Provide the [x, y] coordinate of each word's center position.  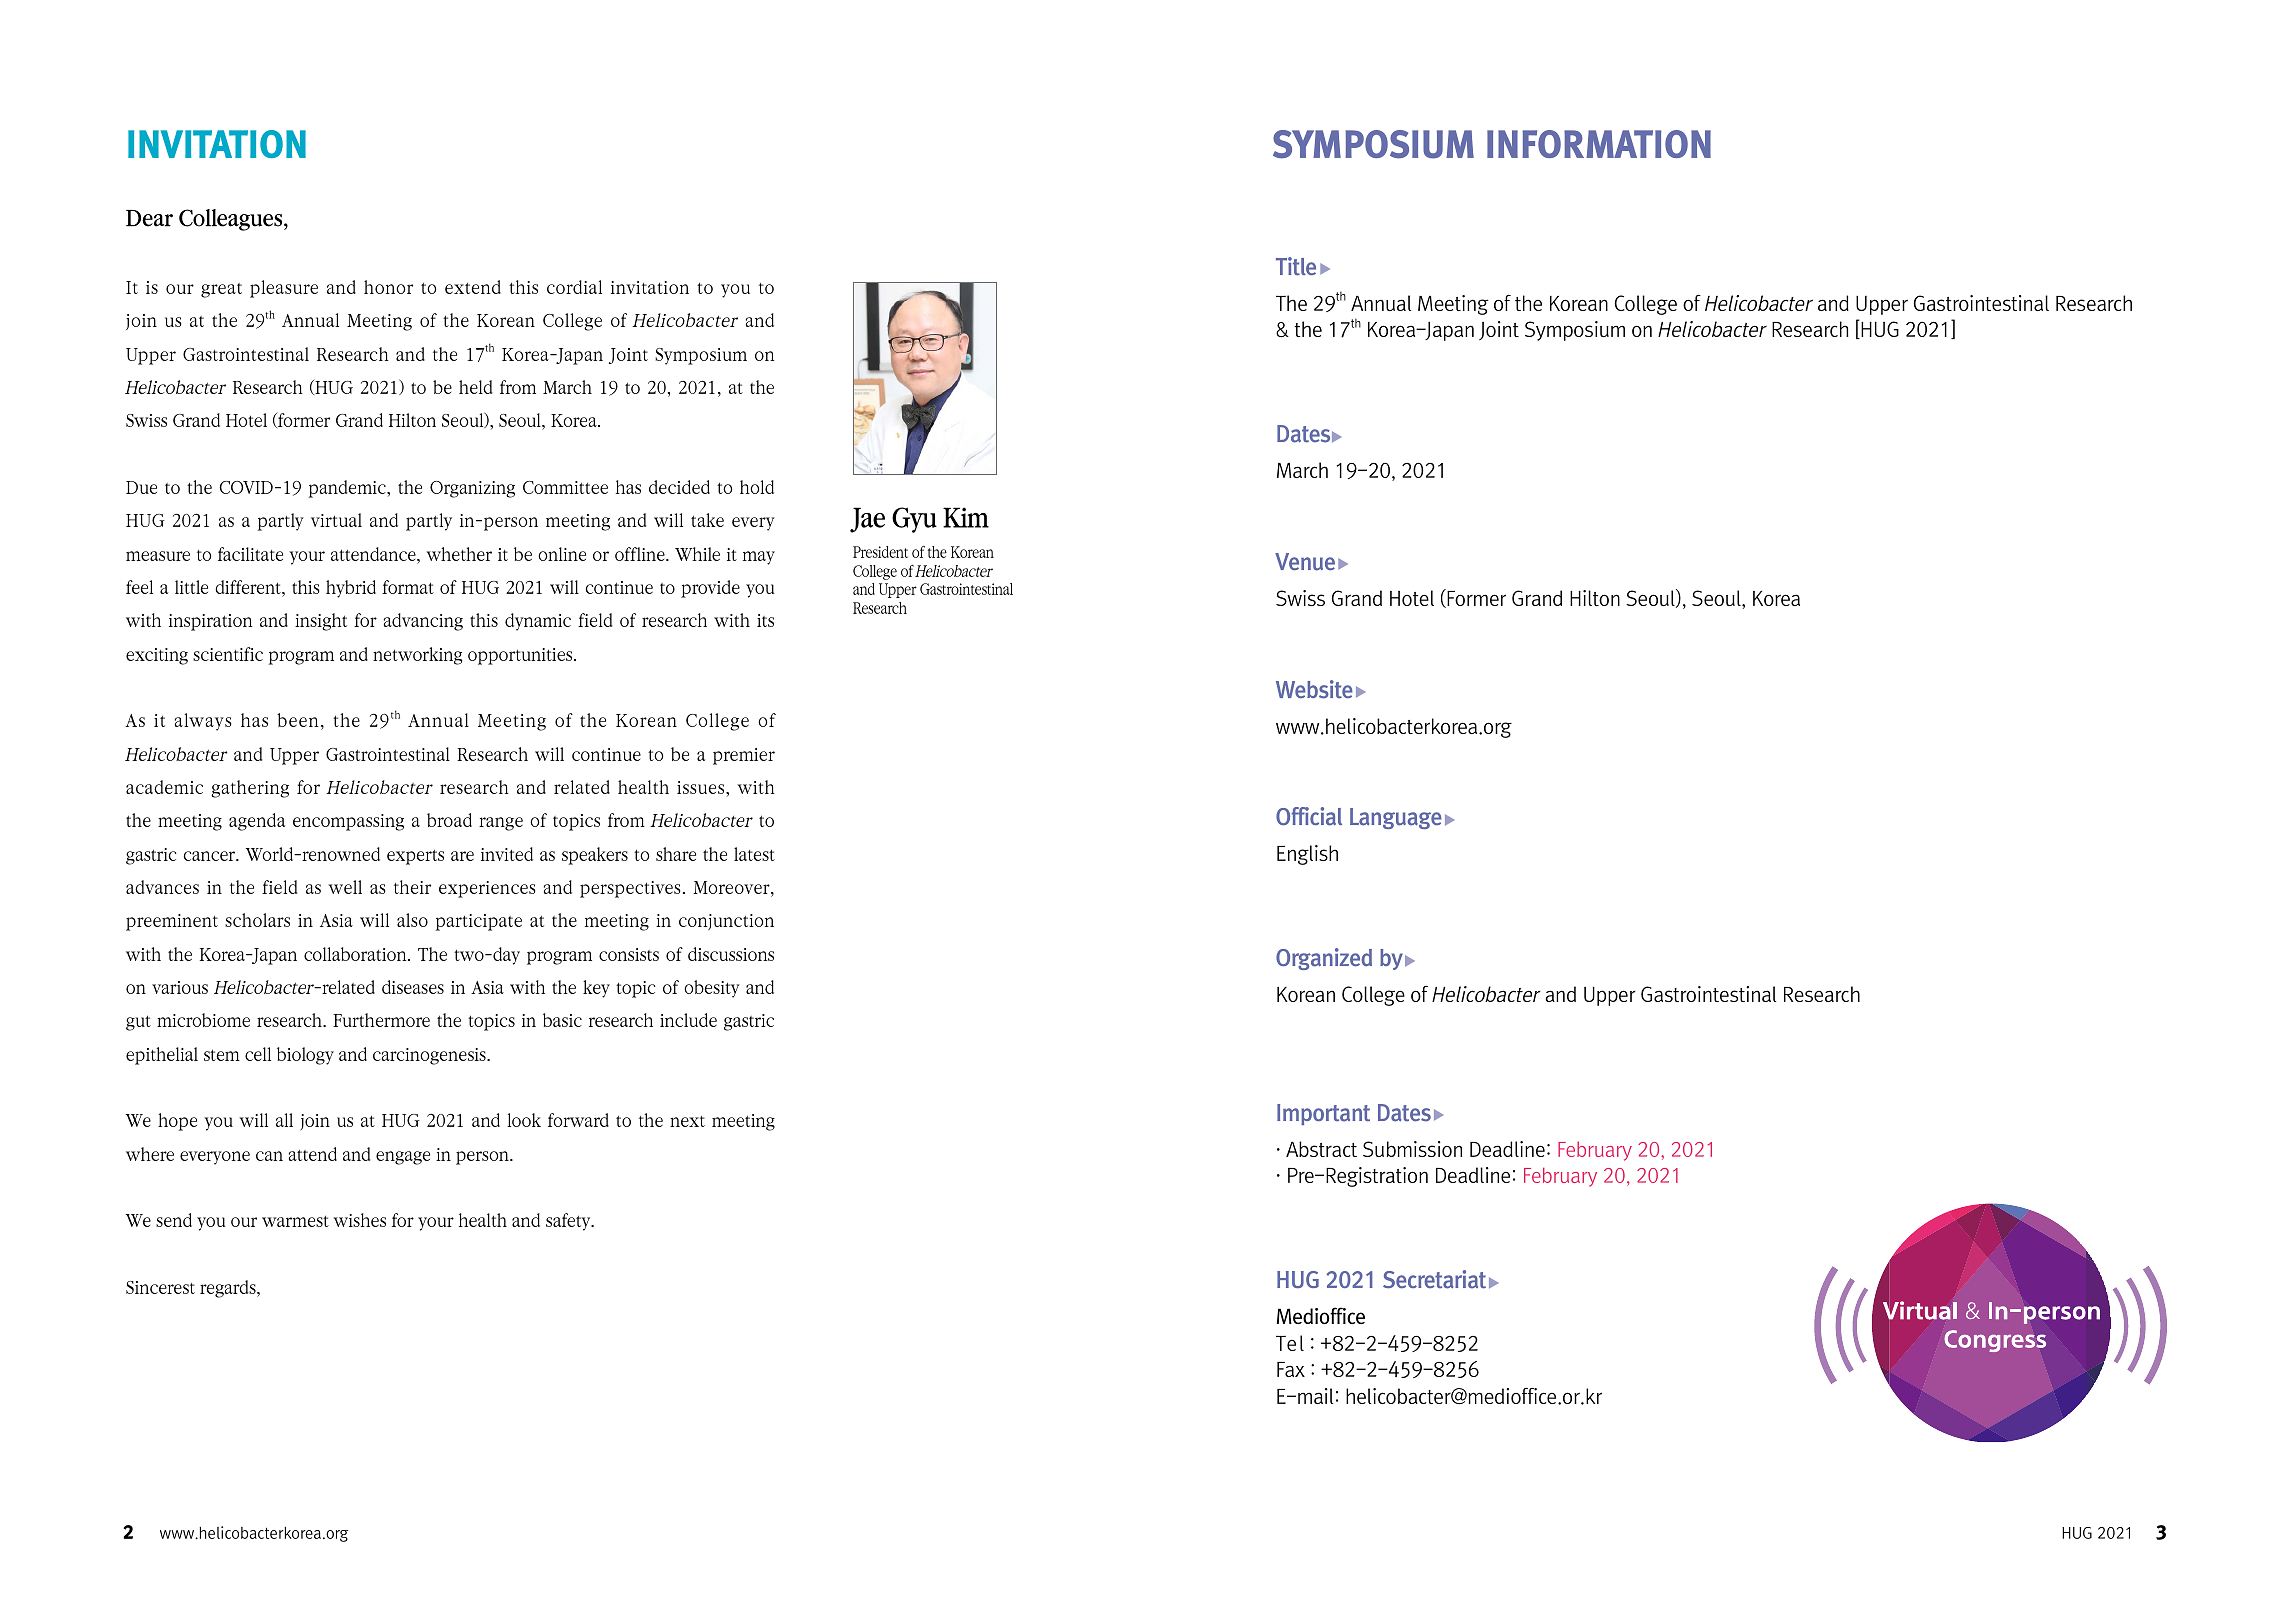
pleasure [284, 289]
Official [1309, 816]
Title [1296, 266]
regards [229, 1289]
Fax [1291, 1369]
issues [702, 787]
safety [569, 1222]
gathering [250, 789]
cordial [574, 287]
